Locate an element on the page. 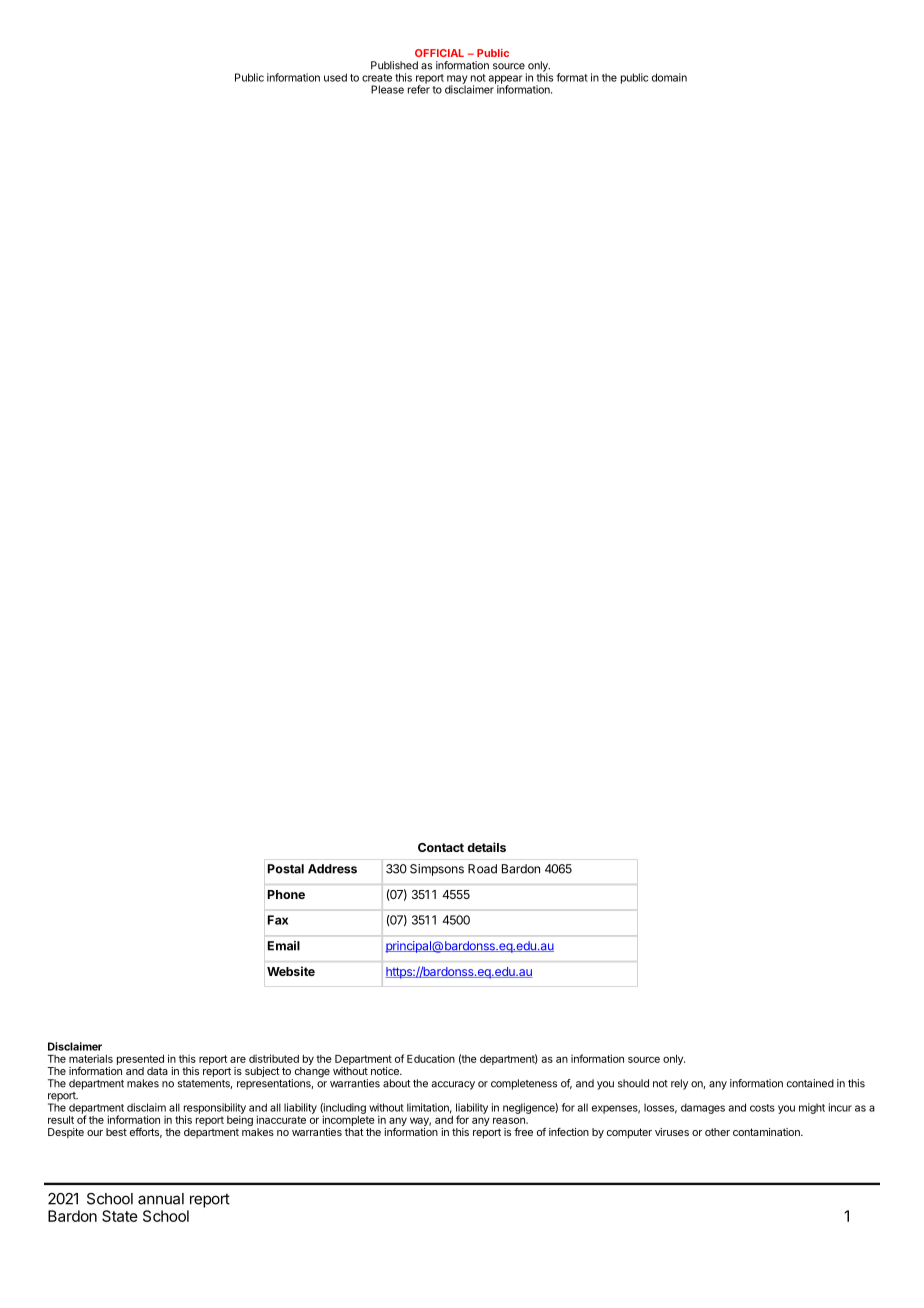  Postal is located at coordinates (286, 869).
